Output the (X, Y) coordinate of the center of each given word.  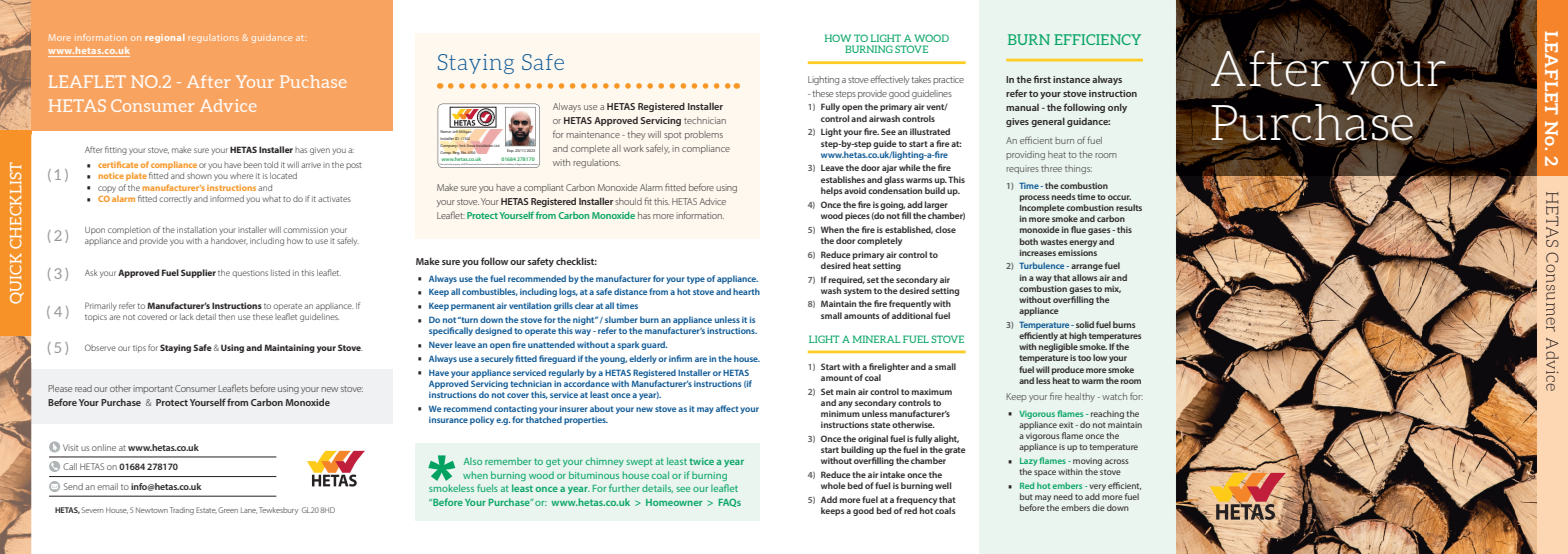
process (1035, 198)
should (628, 201)
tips (139, 349)
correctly (175, 199)
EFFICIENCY (1097, 39)
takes (921, 79)
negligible (1058, 349)
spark (628, 345)
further (624, 488)
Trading (182, 511)
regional (164, 38)
